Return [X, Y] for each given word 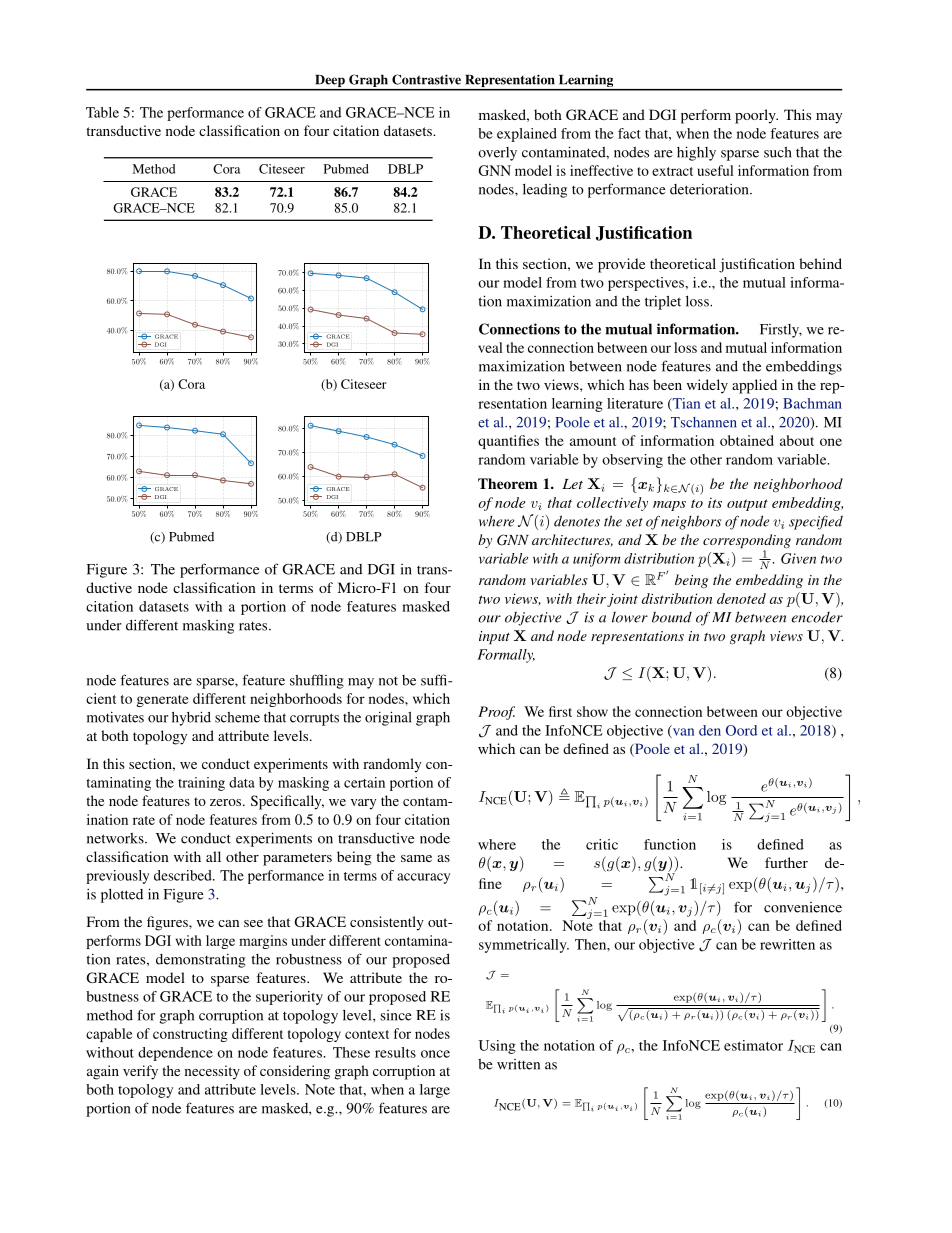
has [639, 384]
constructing [190, 1035]
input [494, 637]
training [201, 784]
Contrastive [426, 79]
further [786, 862]
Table [102, 112]
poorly [756, 116]
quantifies [508, 442]
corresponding [747, 542]
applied [754, 386]
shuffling [317, 681]
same [416, 858]
